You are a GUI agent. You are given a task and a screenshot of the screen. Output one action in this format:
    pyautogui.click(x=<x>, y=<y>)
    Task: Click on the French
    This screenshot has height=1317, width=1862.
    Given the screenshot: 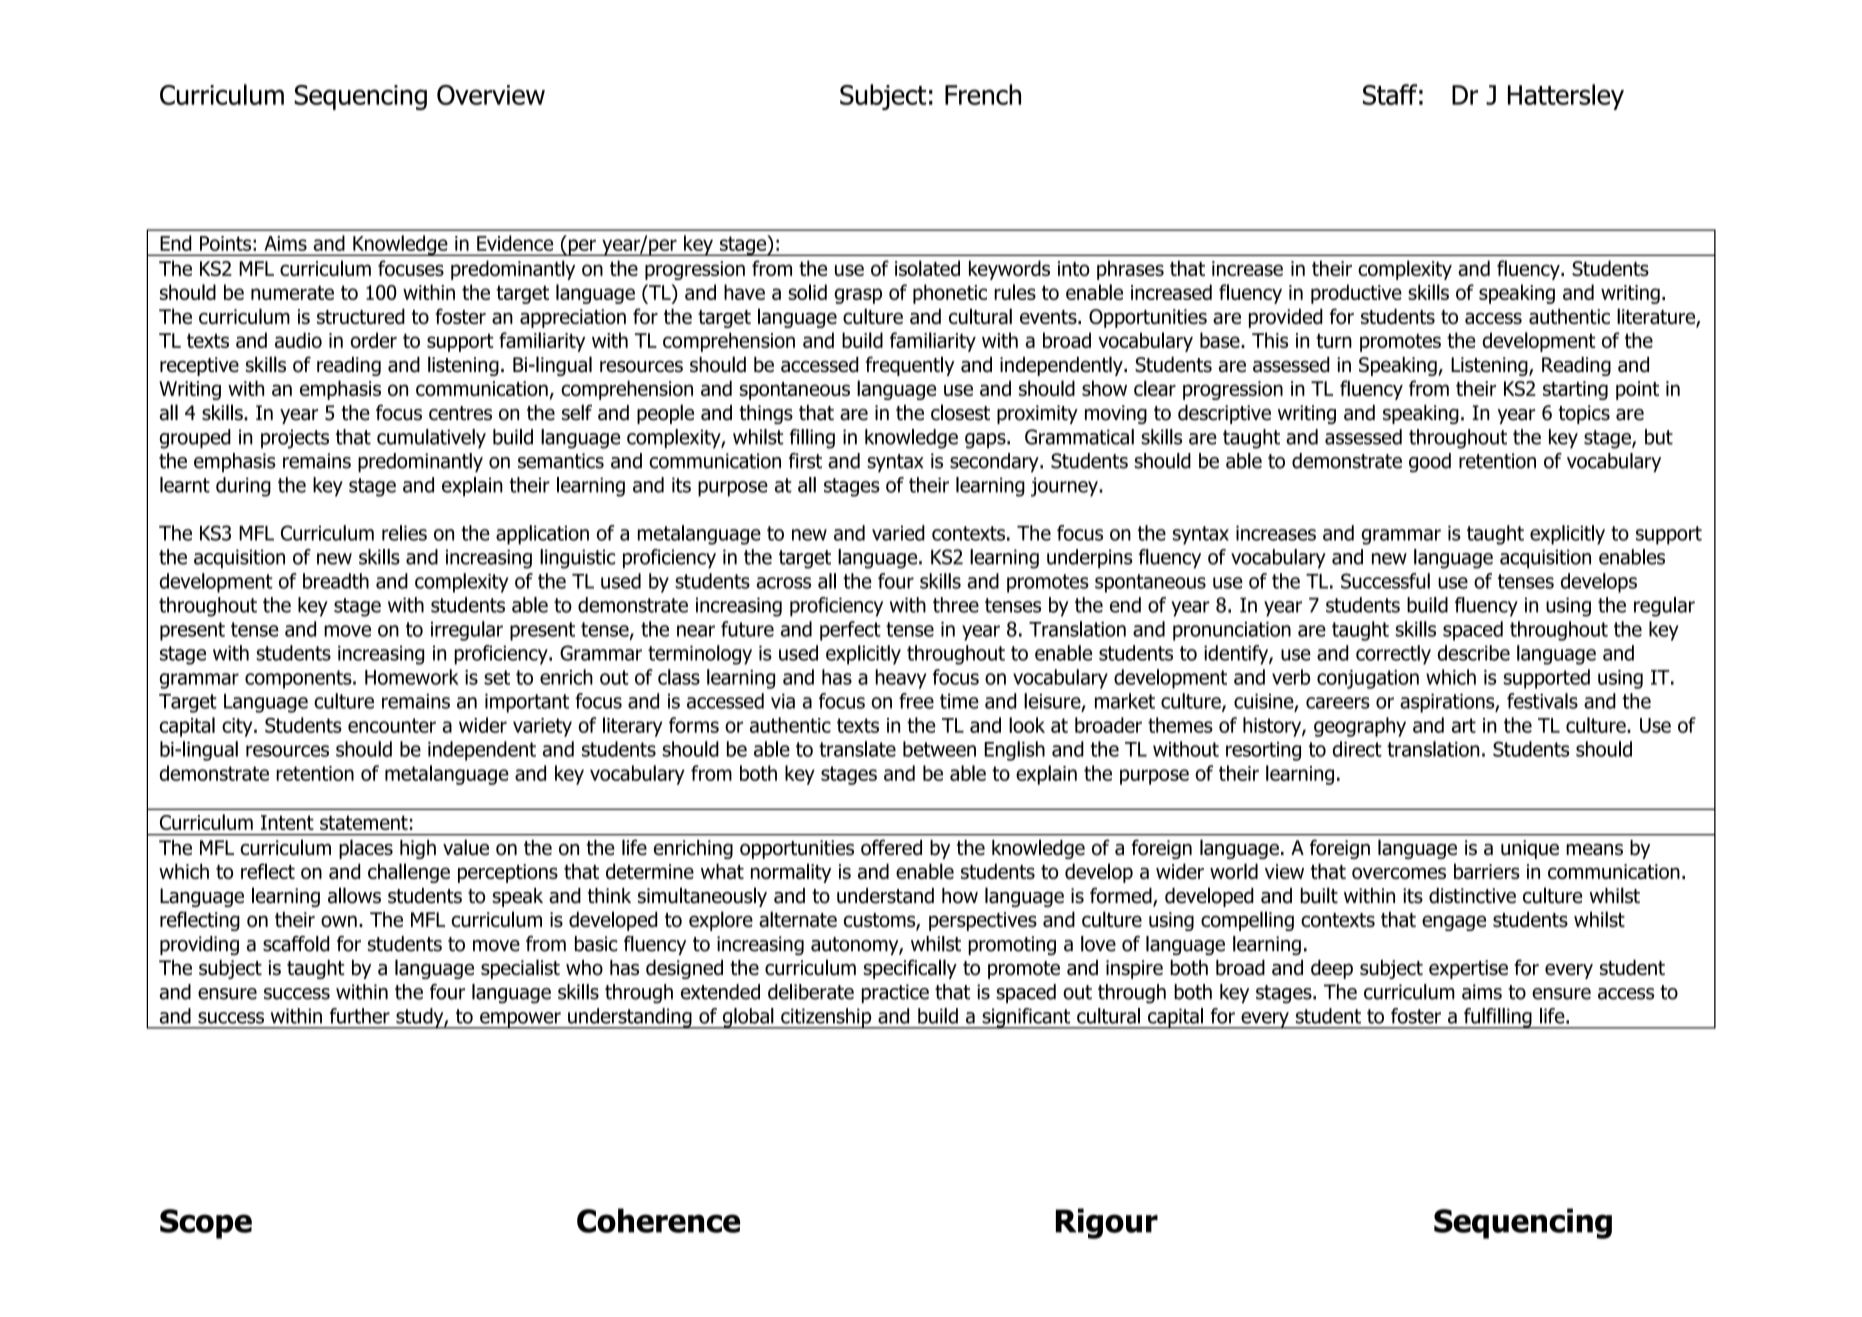 What is the action you would take?
    pyautogui.click(x=983, y=94)
